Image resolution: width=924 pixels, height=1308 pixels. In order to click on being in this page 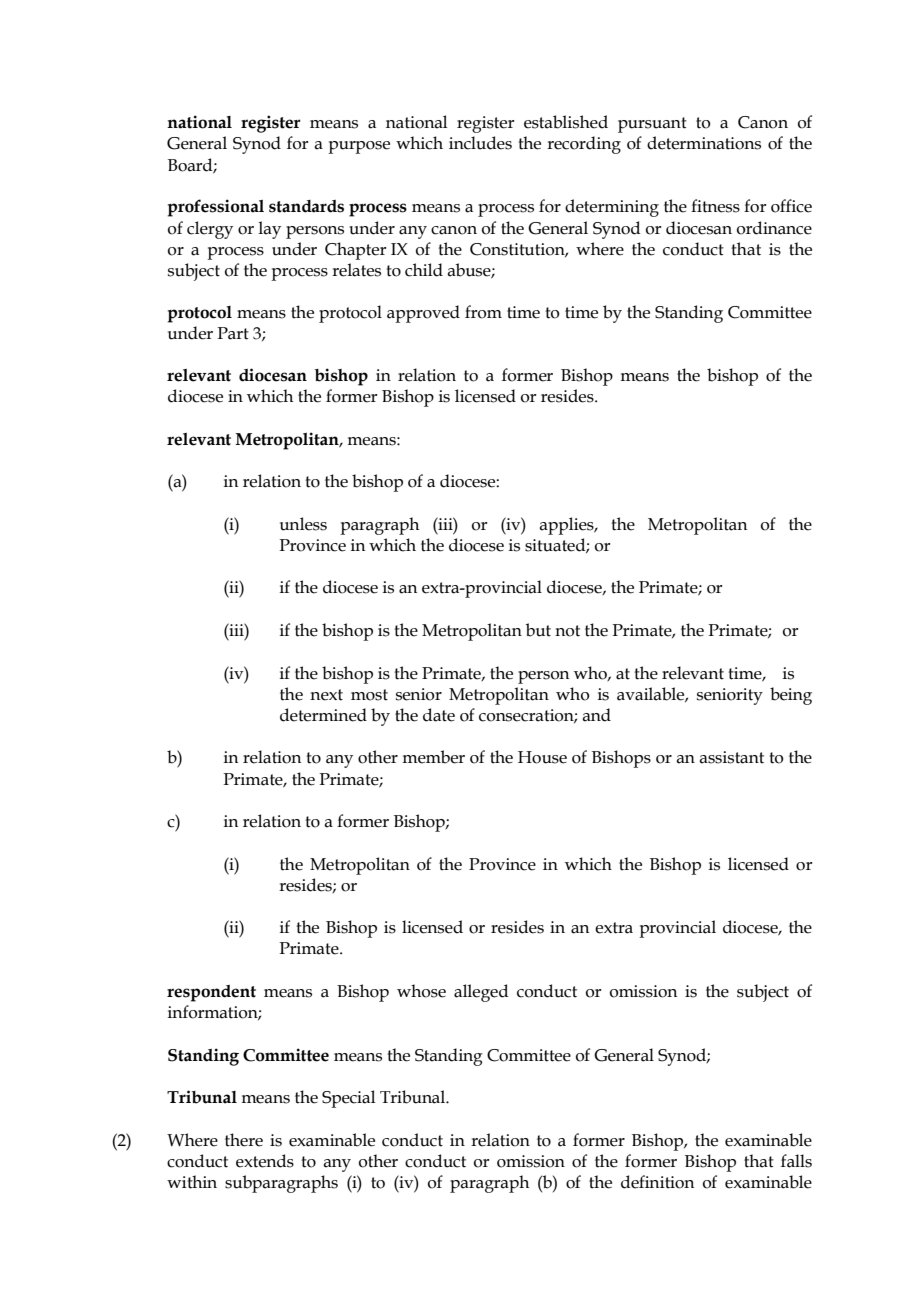, I will do `click(791, 696)`.
